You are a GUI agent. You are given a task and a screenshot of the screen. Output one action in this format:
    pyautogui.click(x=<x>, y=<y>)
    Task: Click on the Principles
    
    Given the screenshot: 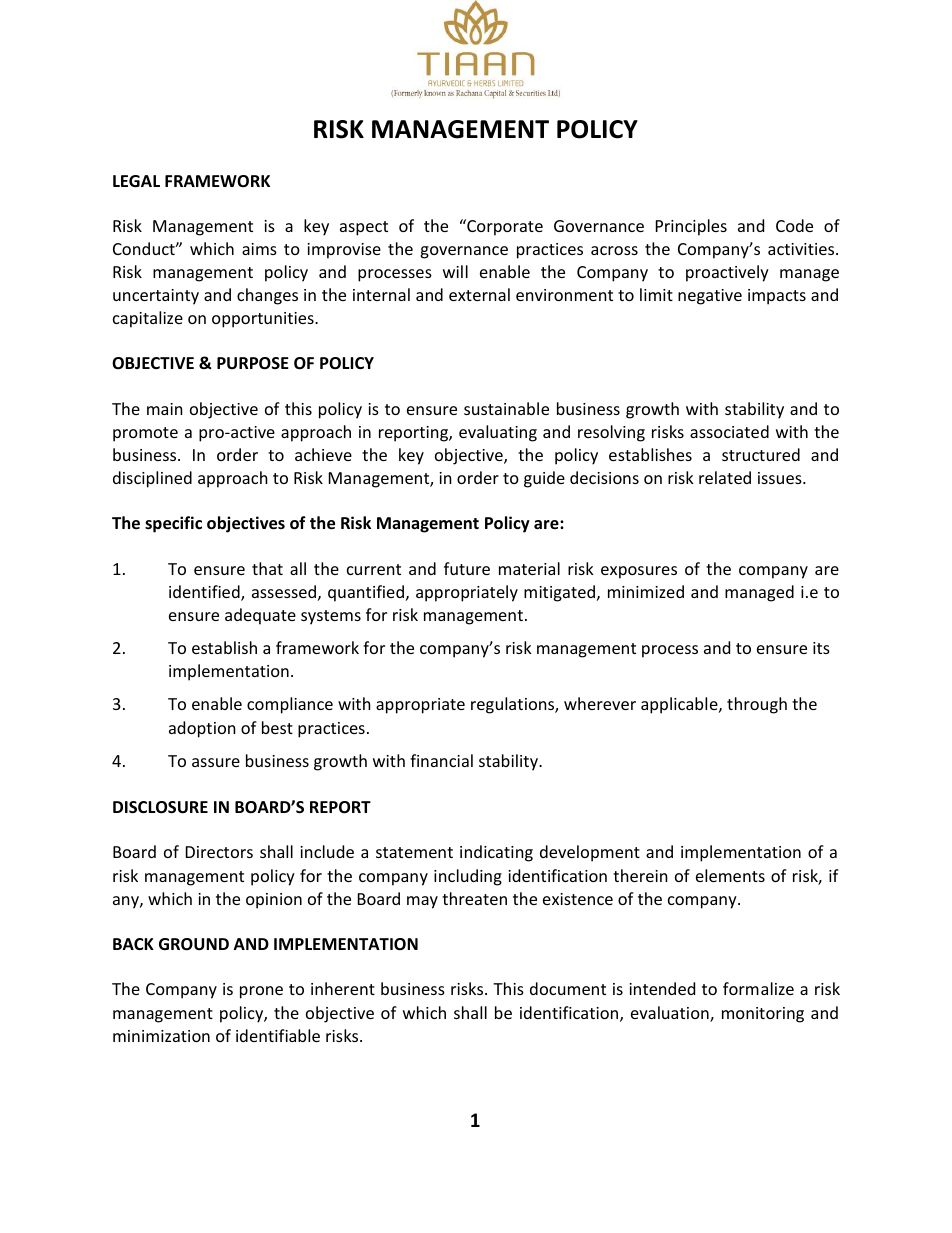 What is the action you would take?
    pyautogui.click(x=691, y=227)
